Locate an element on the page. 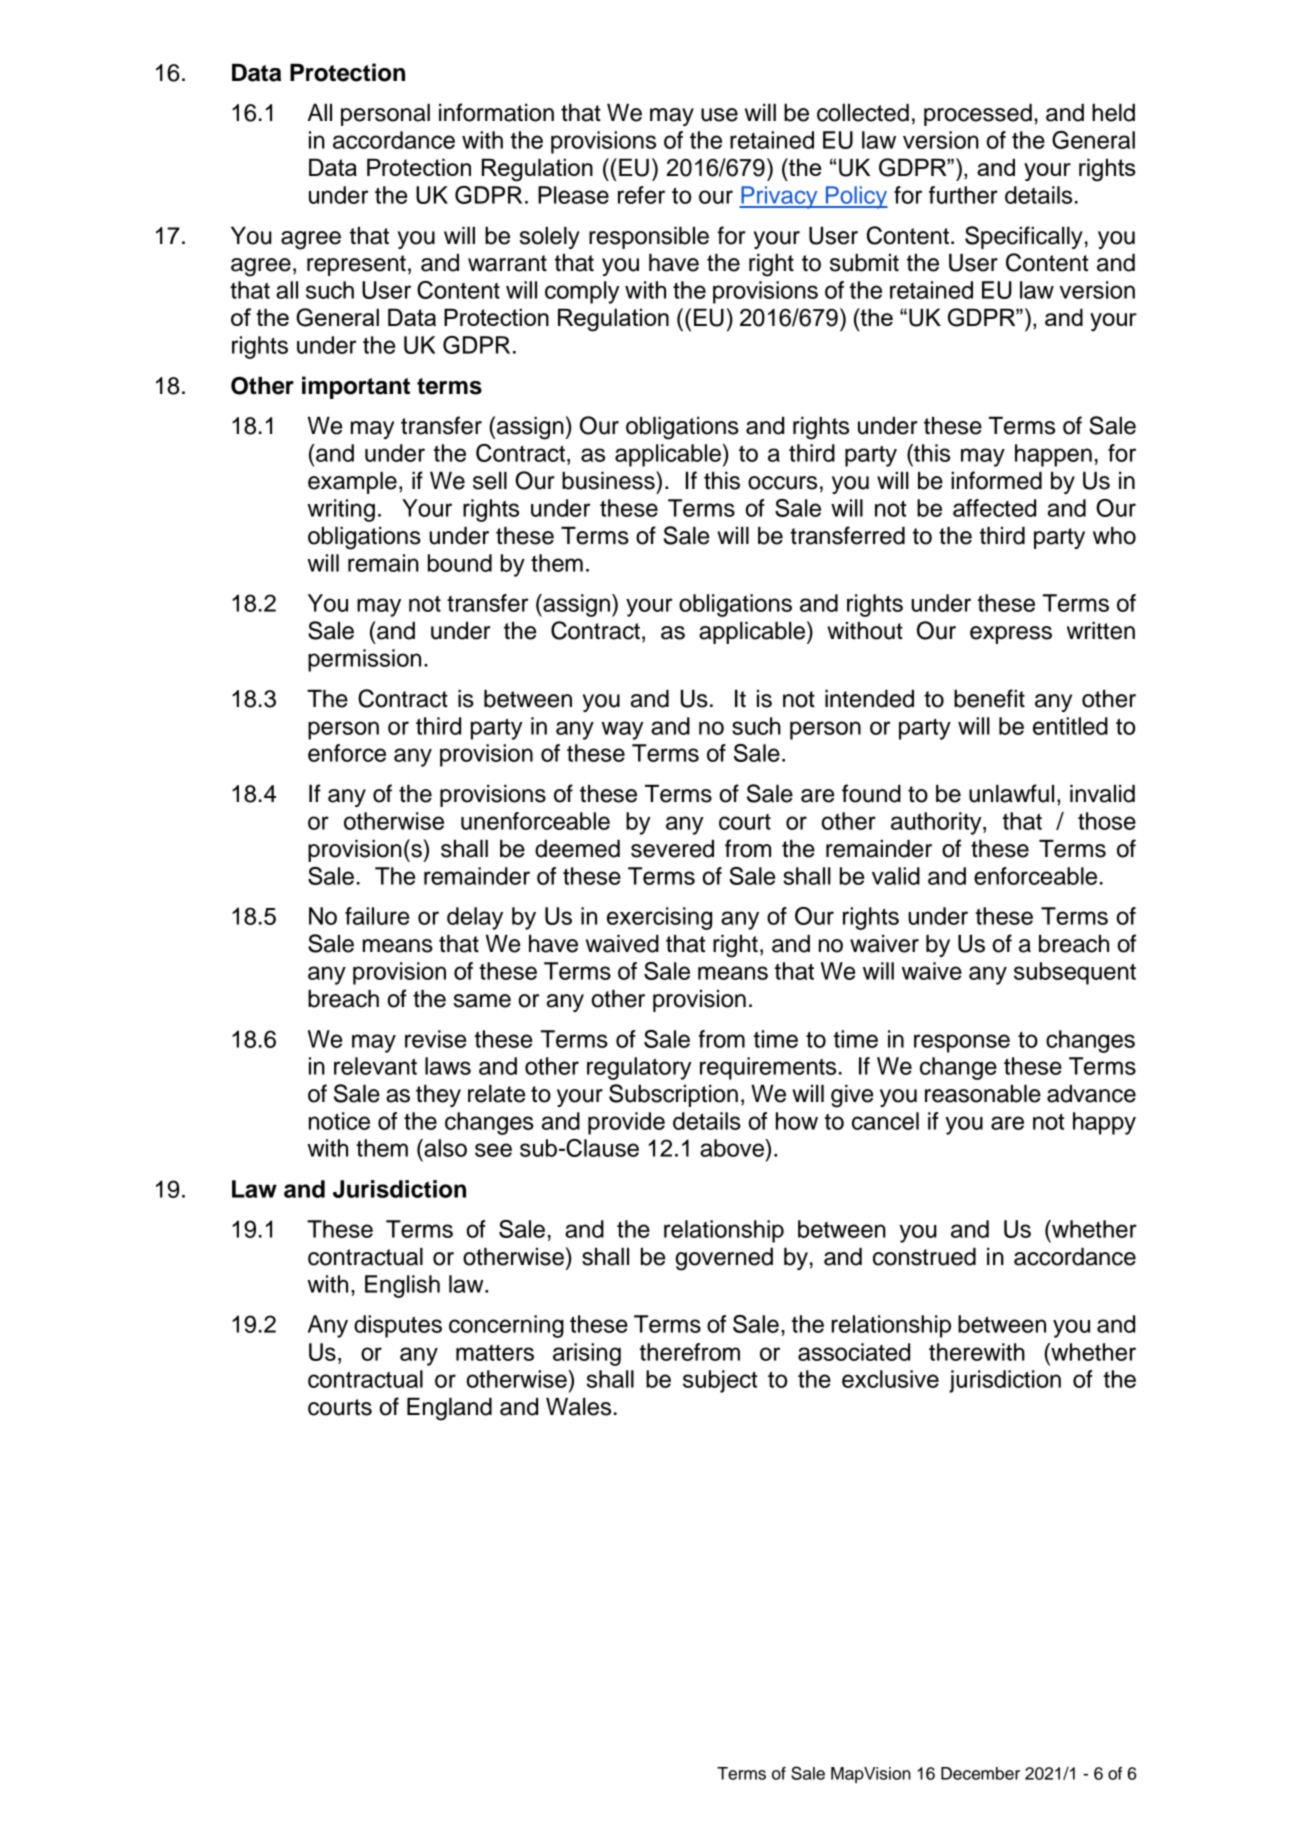 This page has height=1823, width=1290. December is located at coordinates (980, 1773).
